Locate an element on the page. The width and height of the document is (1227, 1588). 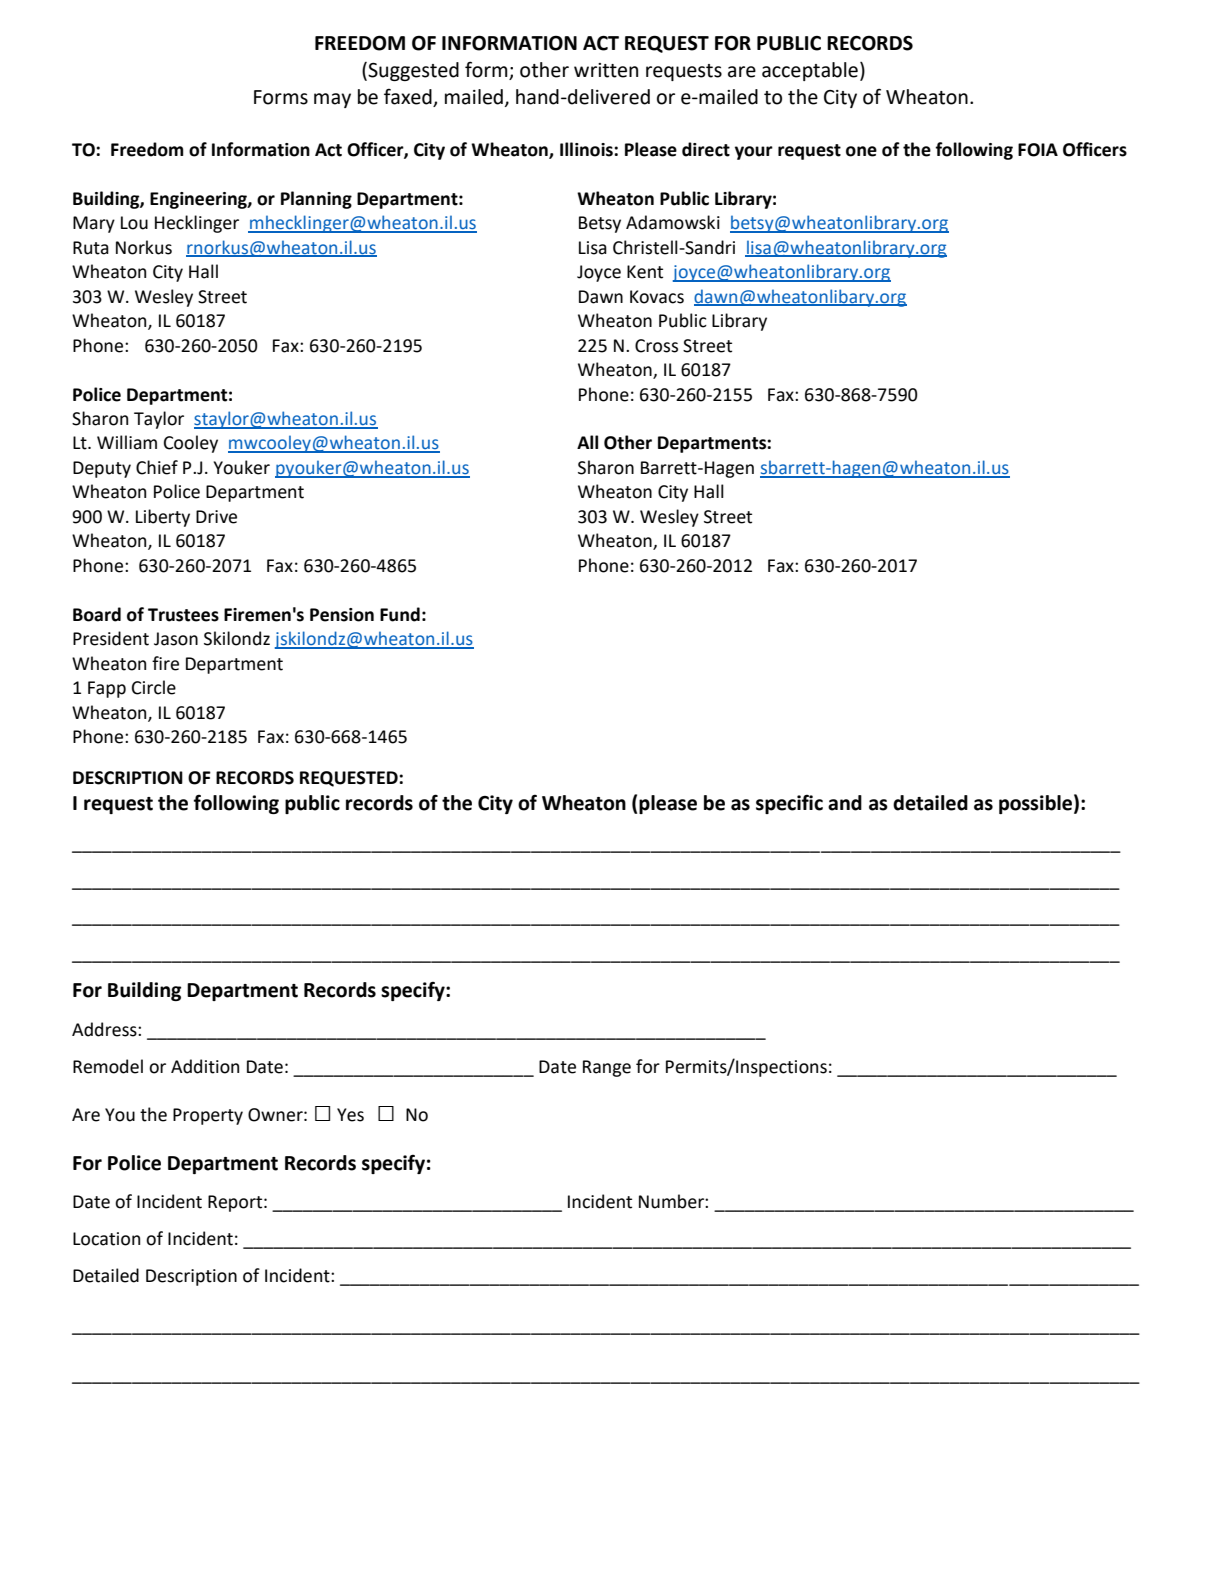
Addition is located at coordinates (205, 1066).
